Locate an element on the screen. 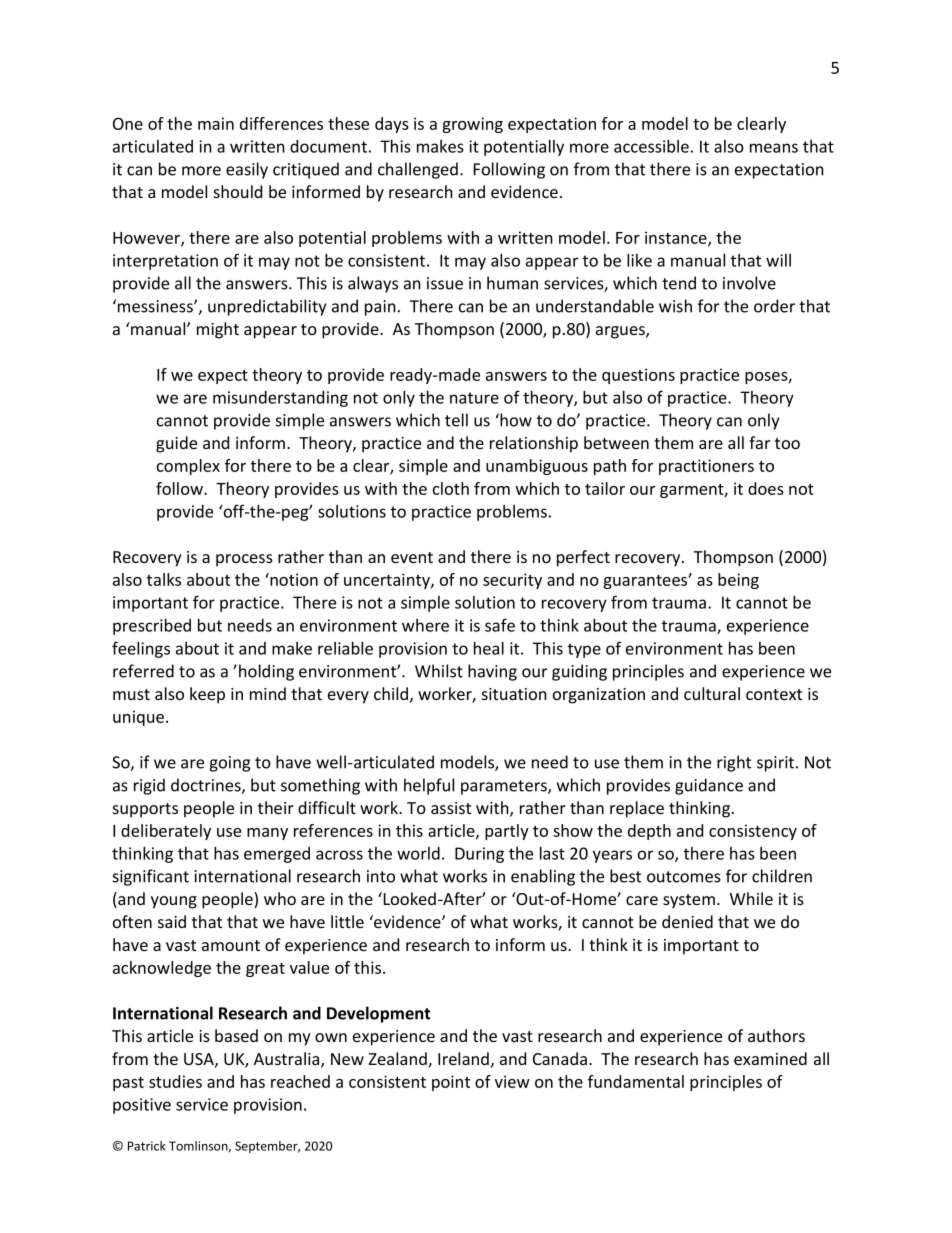 This screenshot has width=952, height=1233. accessible is located at coordinates (651, 146).
